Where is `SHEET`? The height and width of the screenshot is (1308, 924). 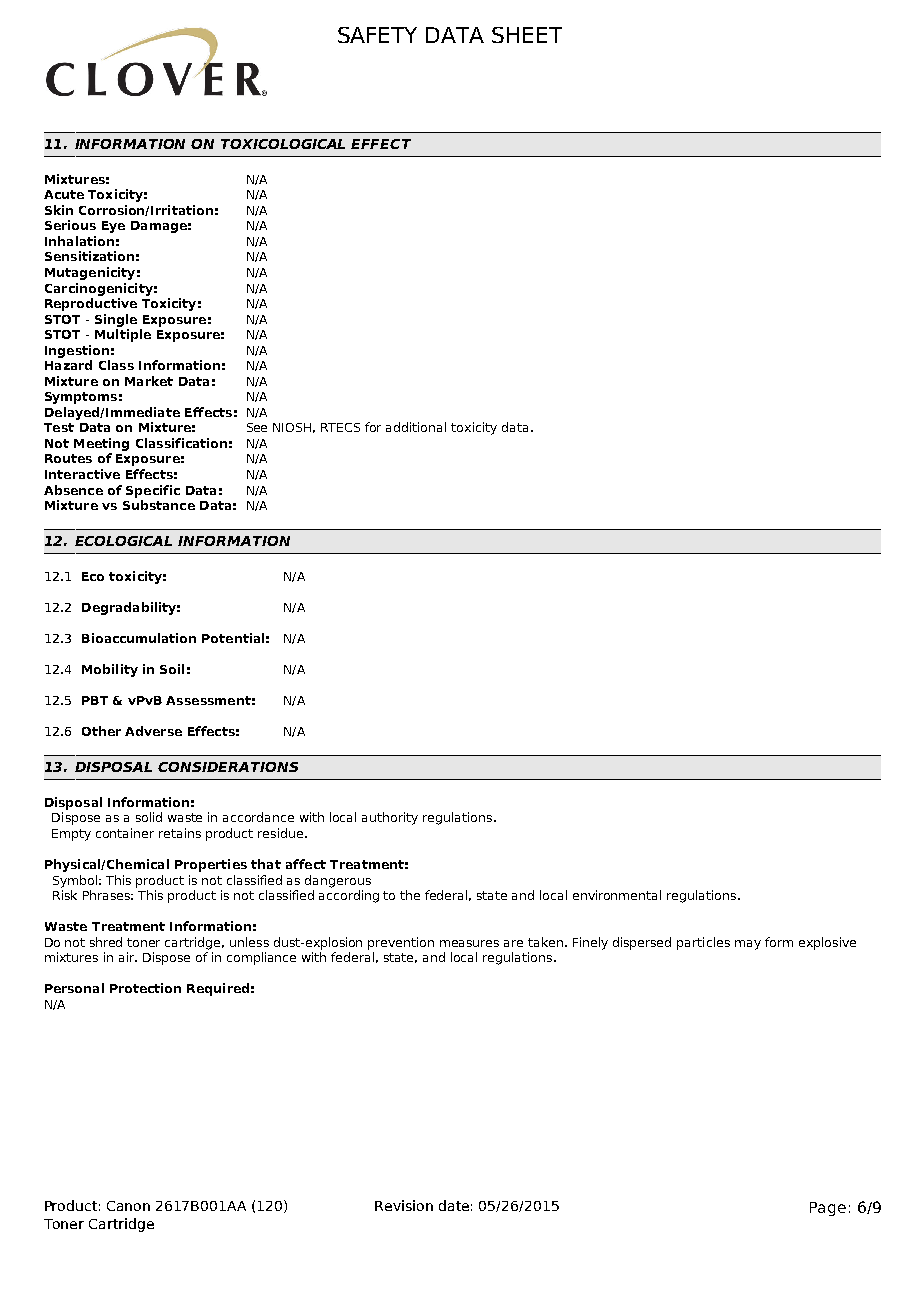 SHEET is located at coordinates (527, 35).
